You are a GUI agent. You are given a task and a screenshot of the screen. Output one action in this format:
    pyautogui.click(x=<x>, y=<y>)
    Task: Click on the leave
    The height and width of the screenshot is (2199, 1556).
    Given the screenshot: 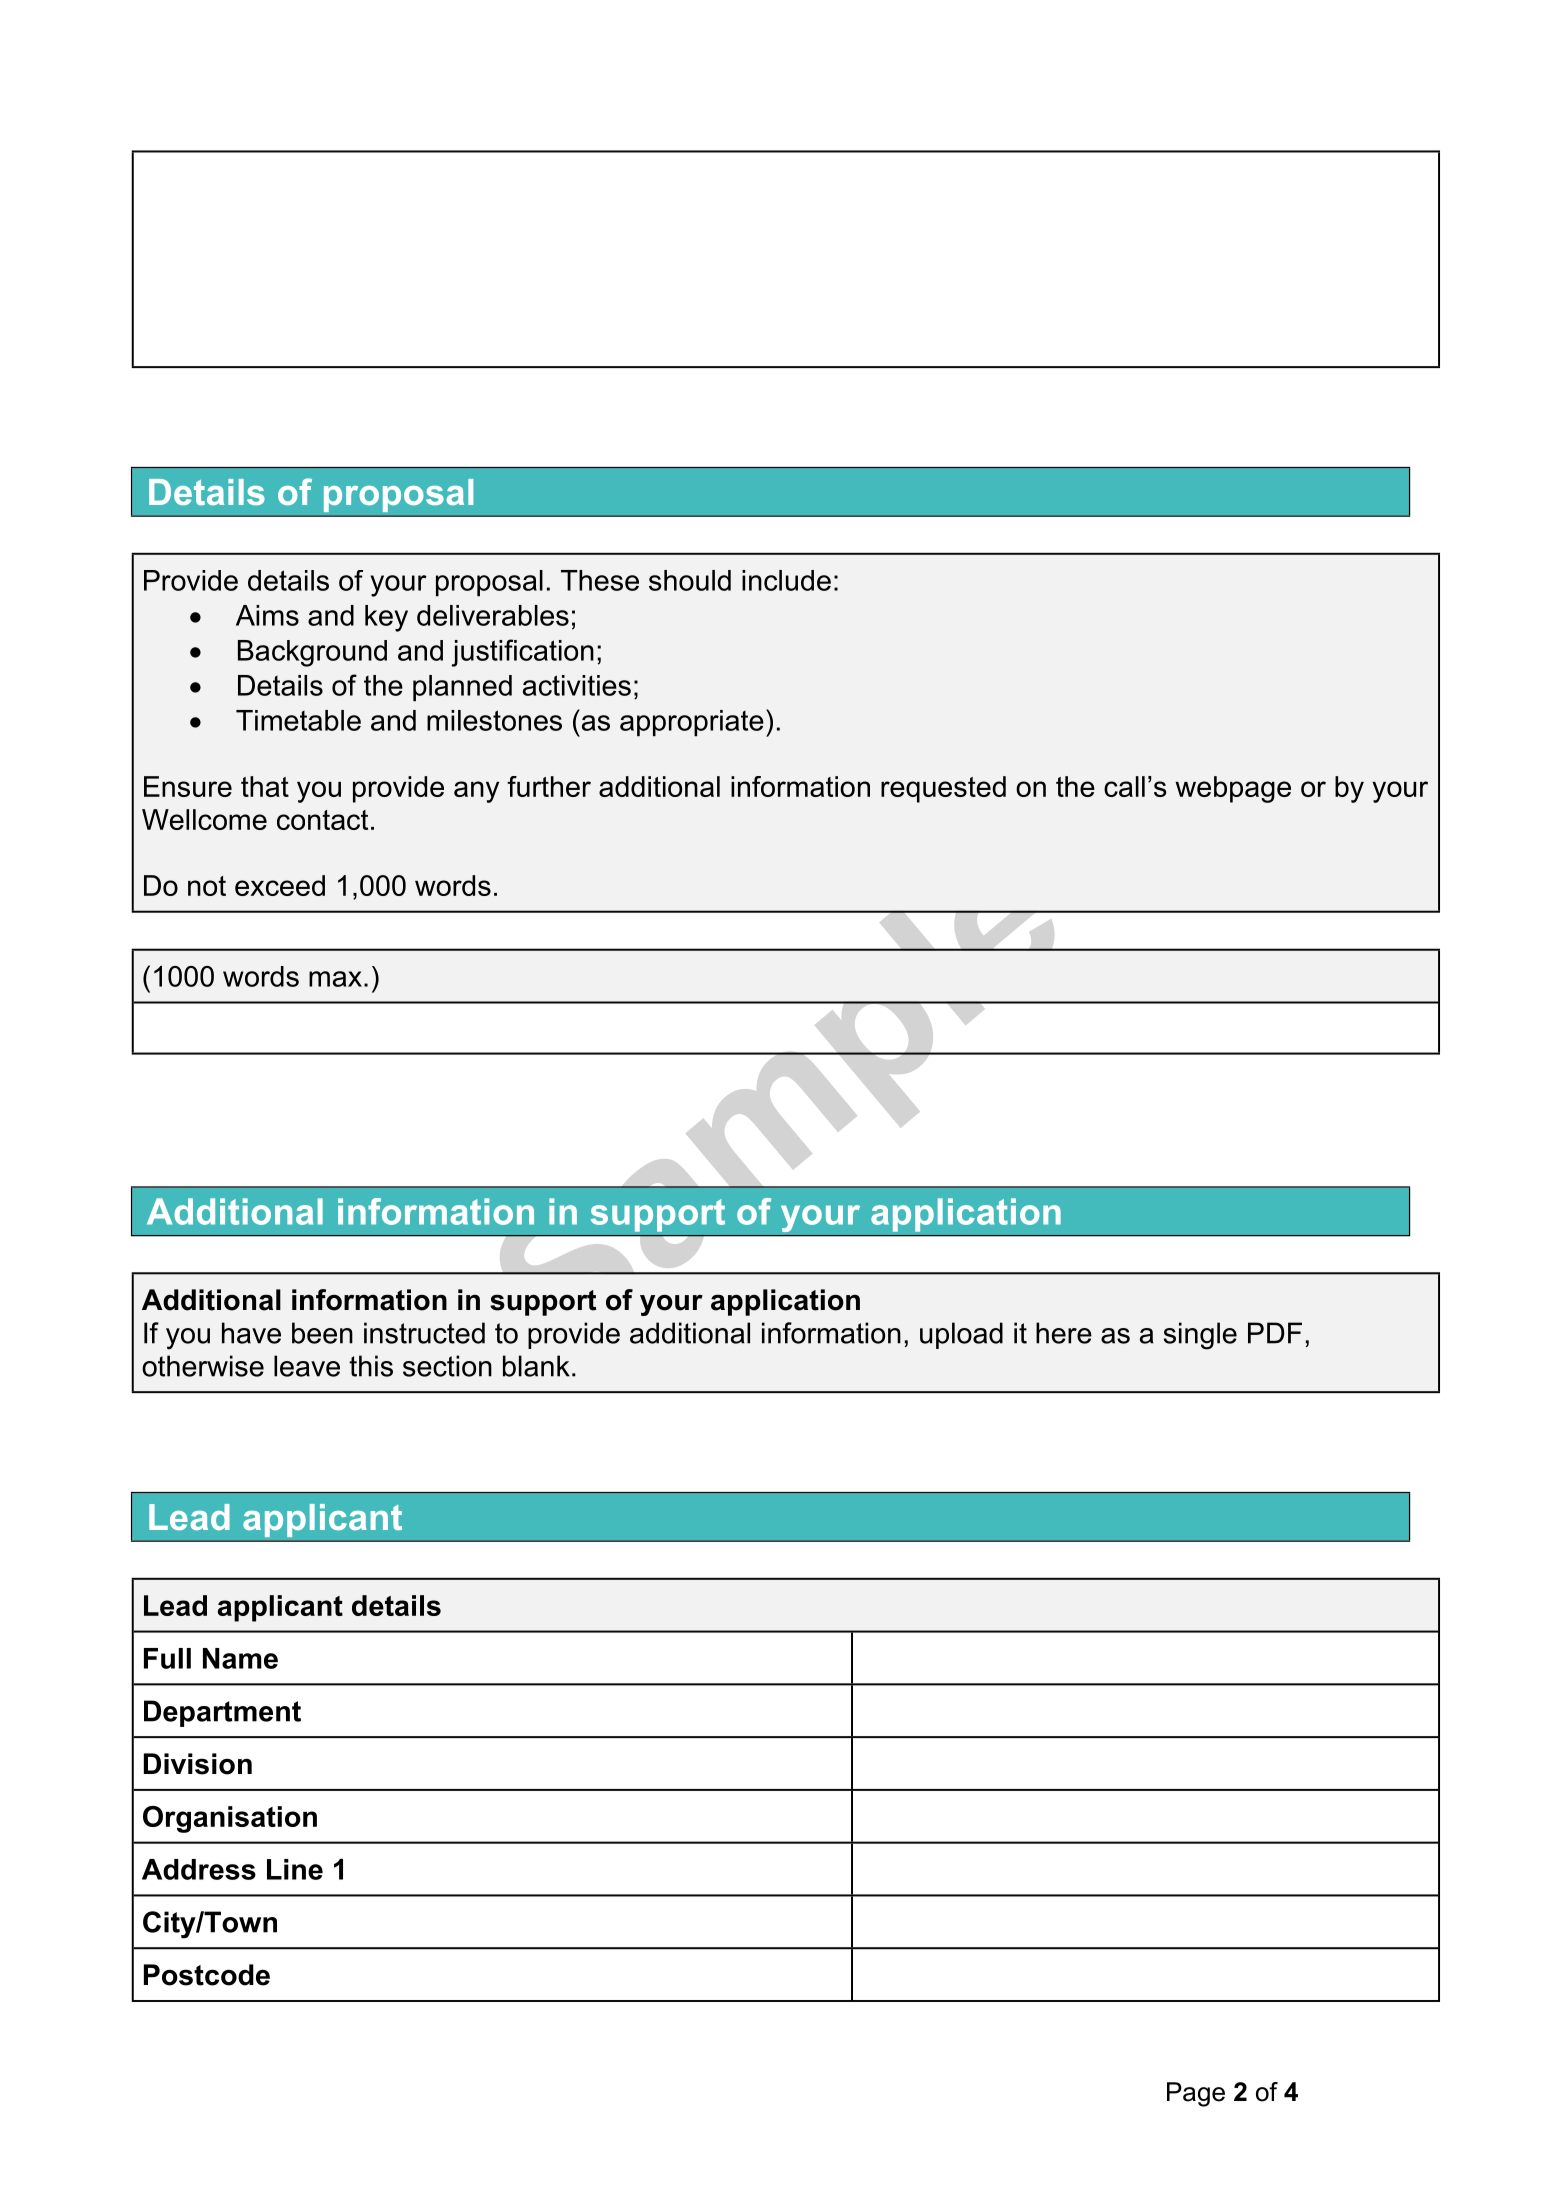 What is the action you would take?
    pyautogui.click(x=307, y=1366)
